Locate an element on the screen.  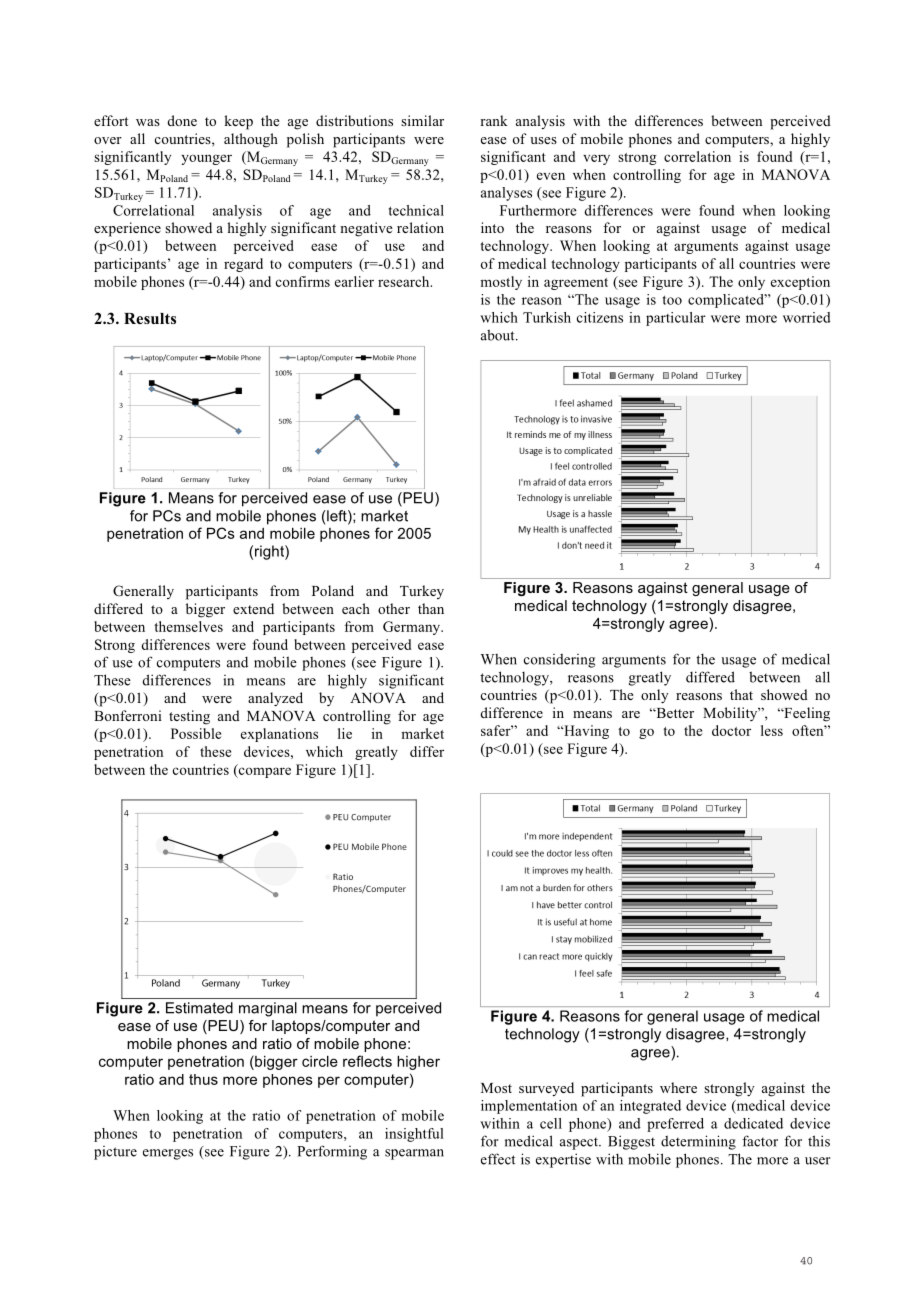
Having is located at coordinates (585, 732).
